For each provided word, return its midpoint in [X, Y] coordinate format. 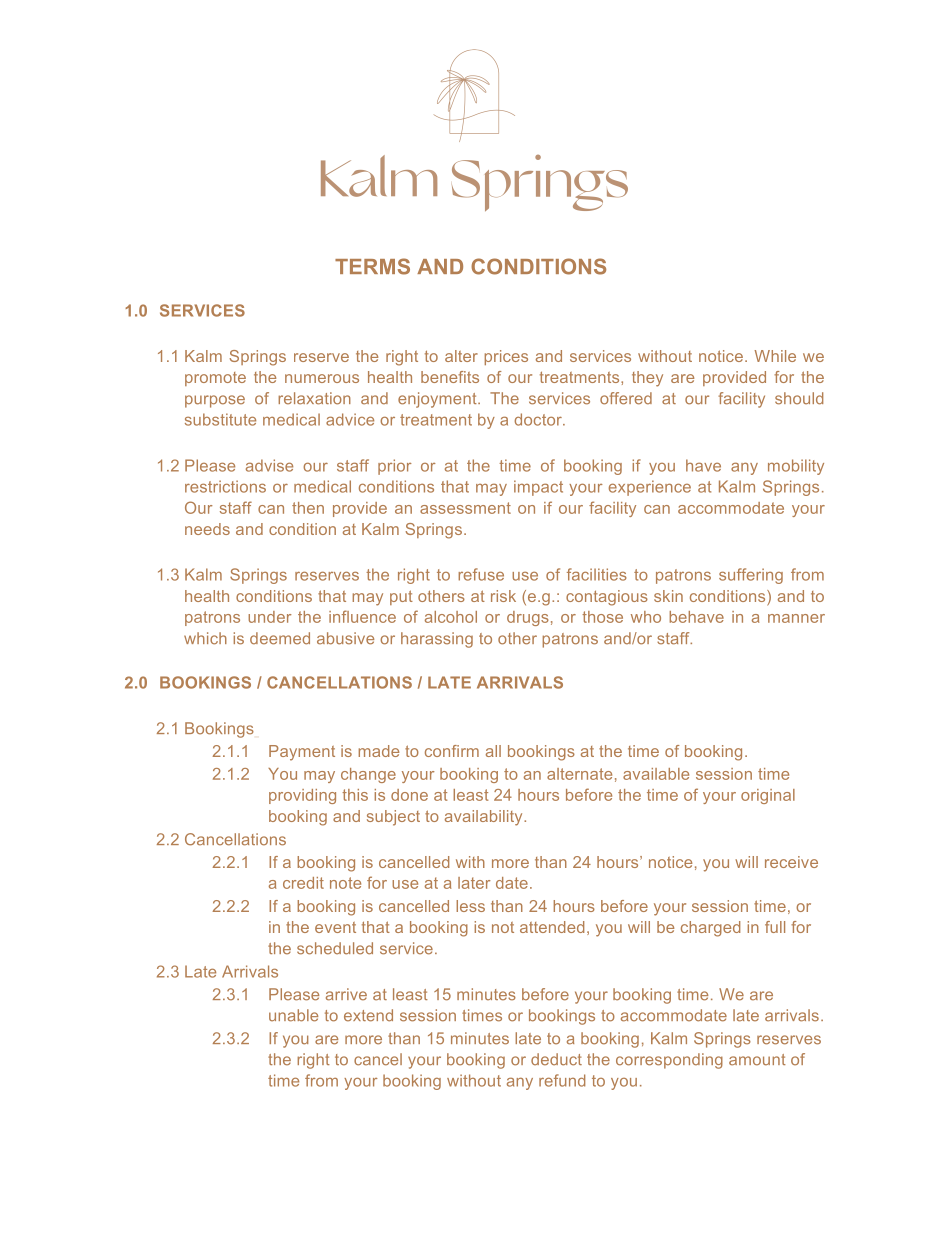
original [768, 796]
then [308, 508]
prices [506, 357]
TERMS [372, 266]
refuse [481, 574]
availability [485, 818]
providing [302, 796]
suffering [751, 576]
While [775, 356]
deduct [556, 1059]
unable [293, 1015]
